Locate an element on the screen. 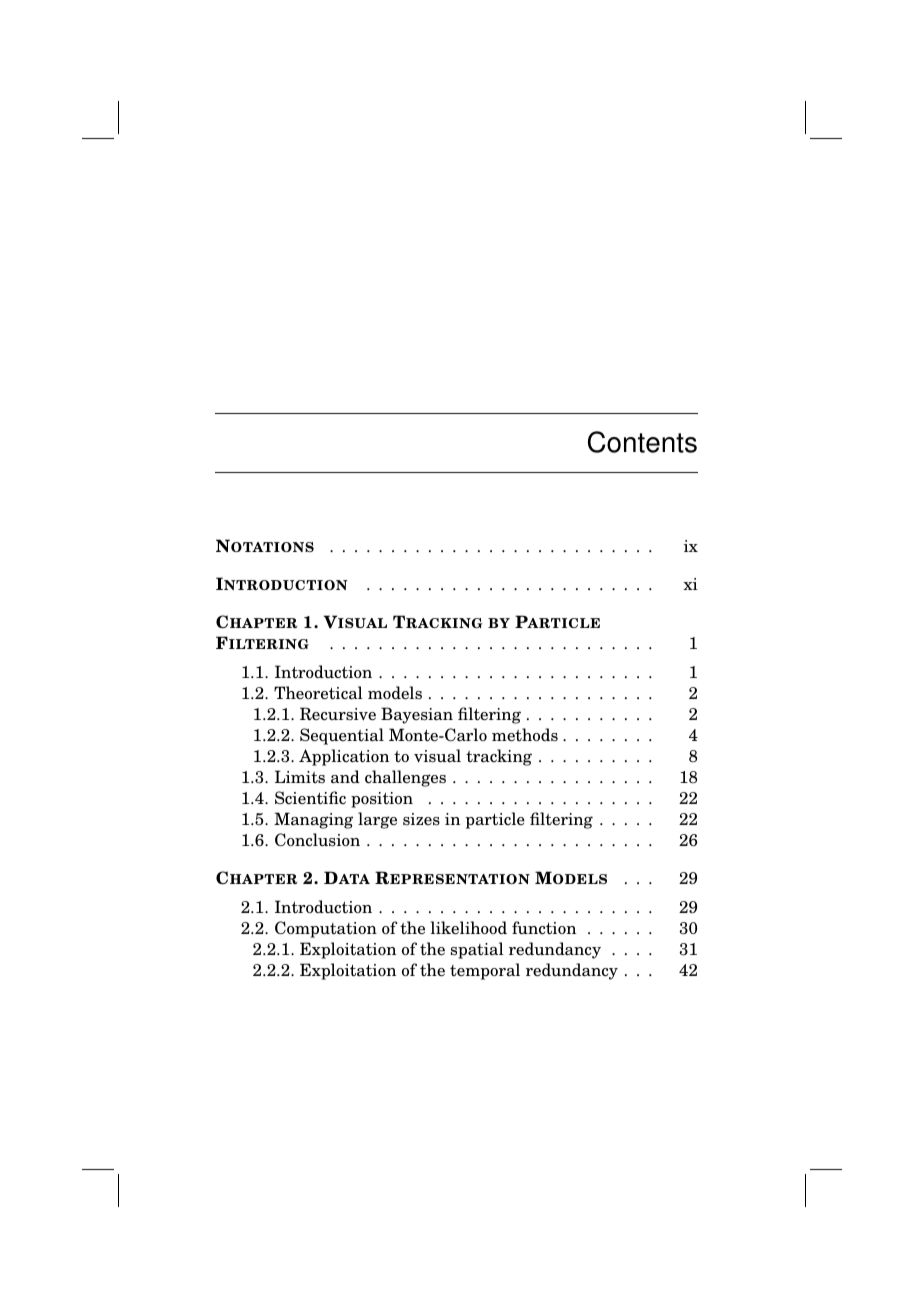 Image resolution: width=924 pixels, height=1308 pixels. Bayesian is located at coordinates (417, 715).
